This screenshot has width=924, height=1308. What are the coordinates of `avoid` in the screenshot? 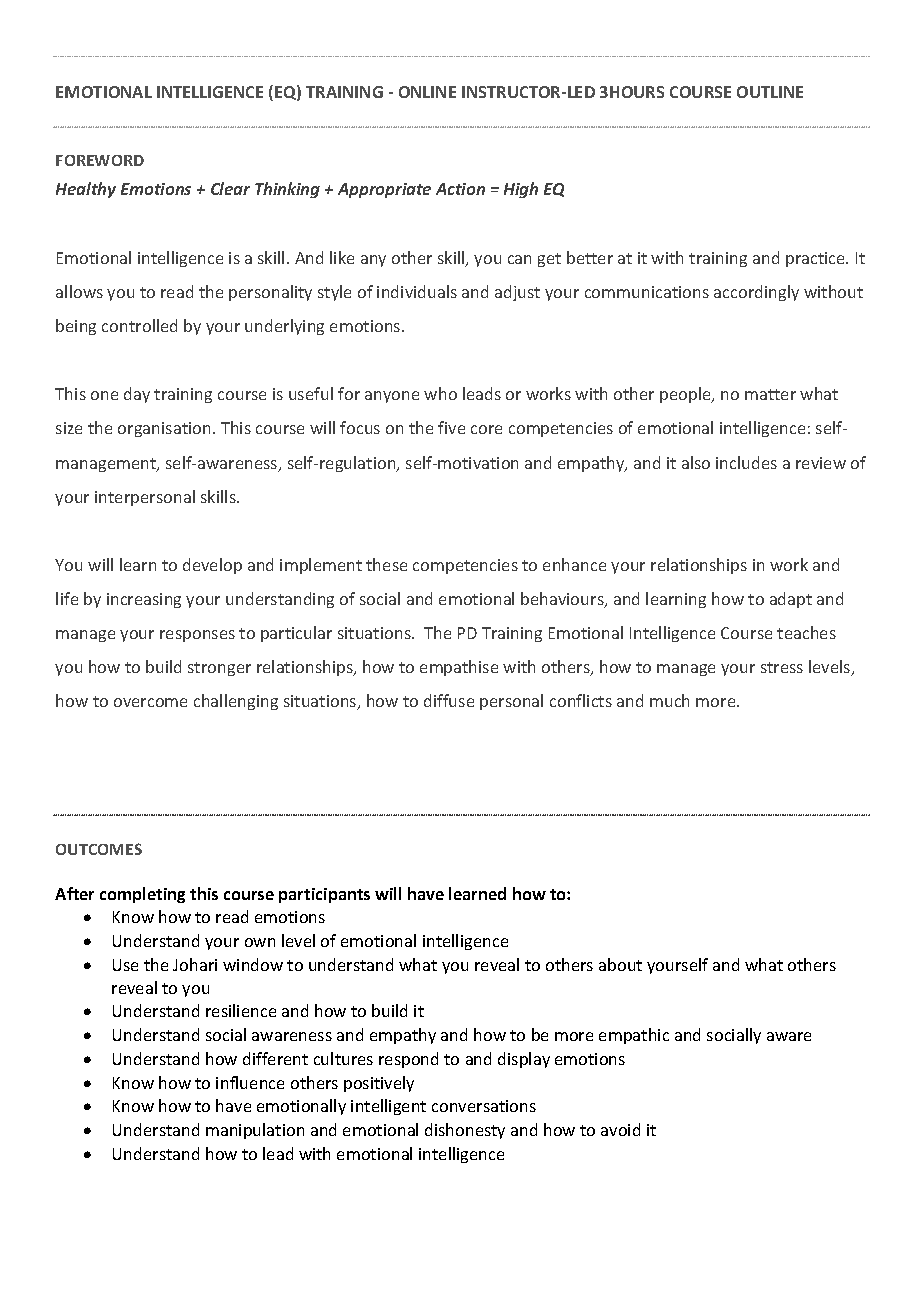 It's located at (620, 1129).
